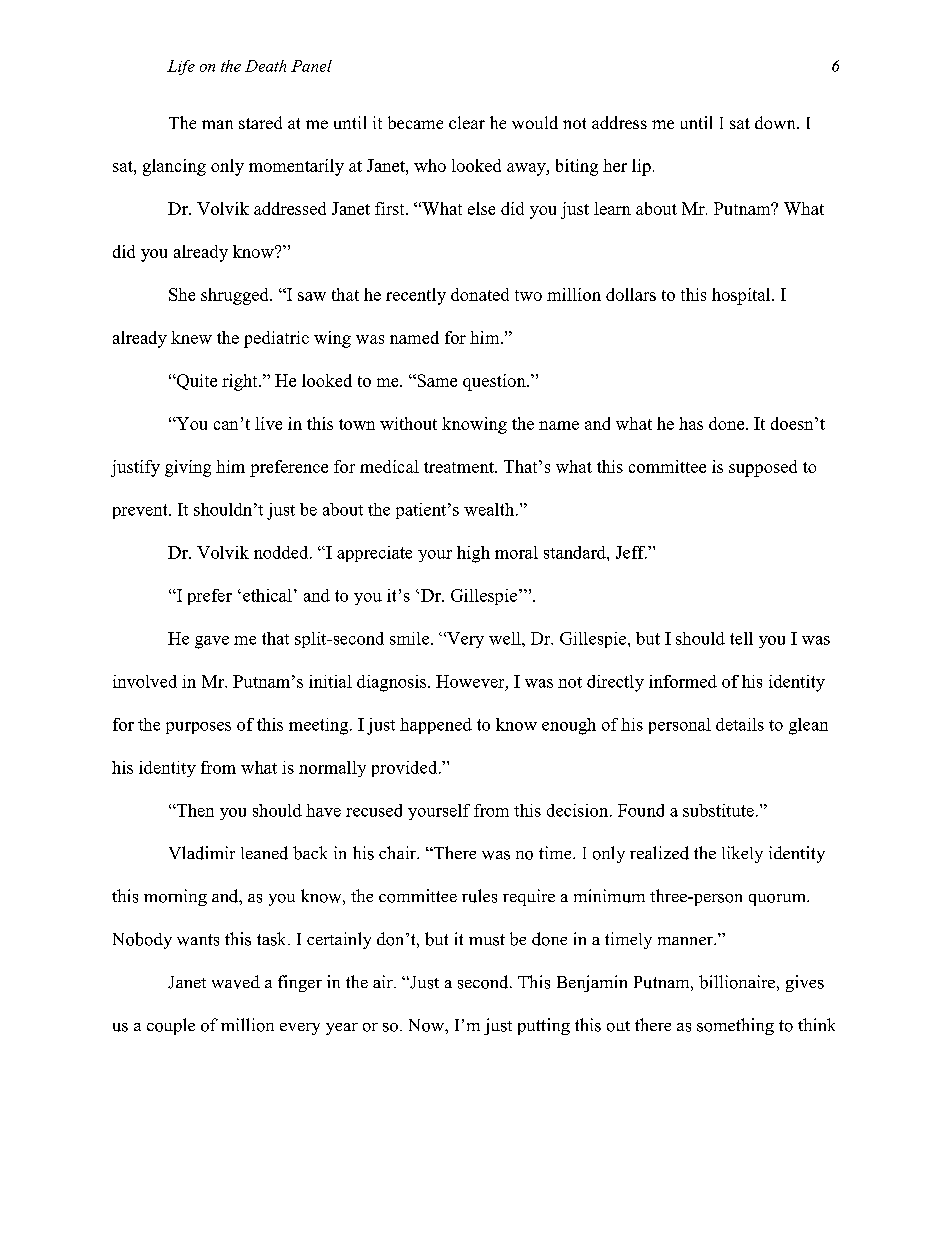 Image resolution: width=952 pixels, height=1233 pixels. I want to click on stared, so click(260, 122).
